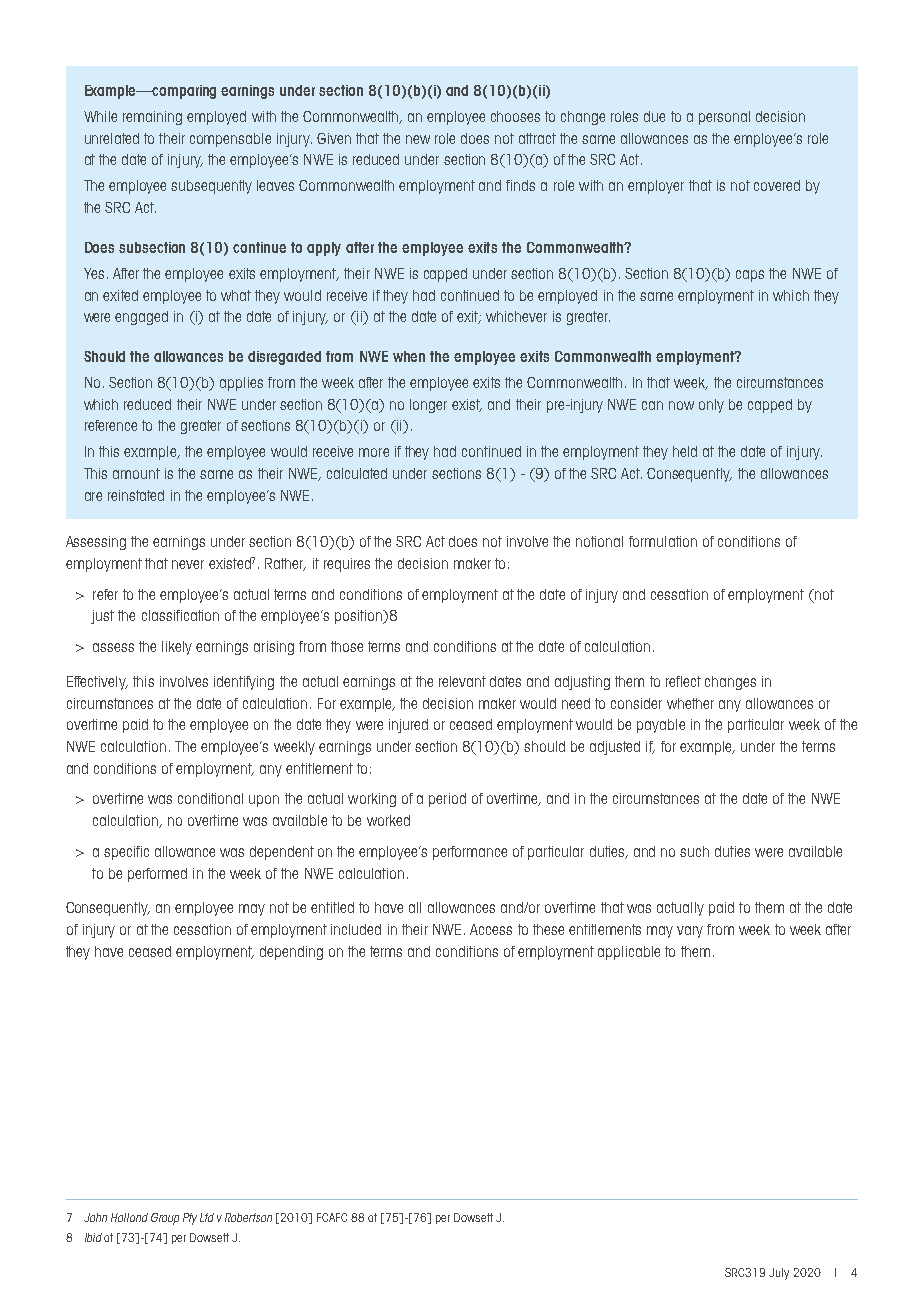  Describe the element at coordinates (694, 851) in the image. I see `such` at that location.
